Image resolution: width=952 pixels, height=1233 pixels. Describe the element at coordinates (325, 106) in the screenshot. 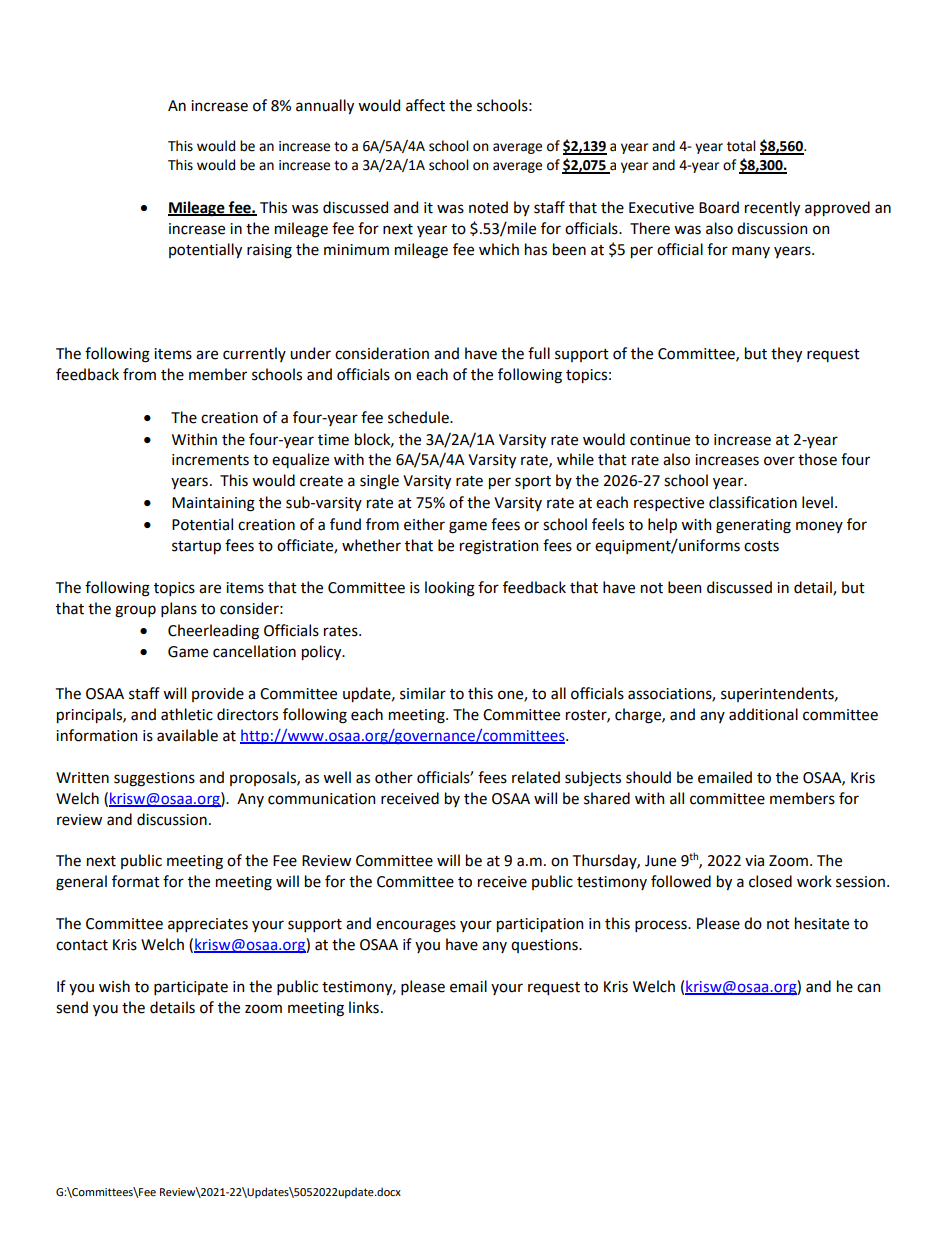

I see `annually` at that location.
